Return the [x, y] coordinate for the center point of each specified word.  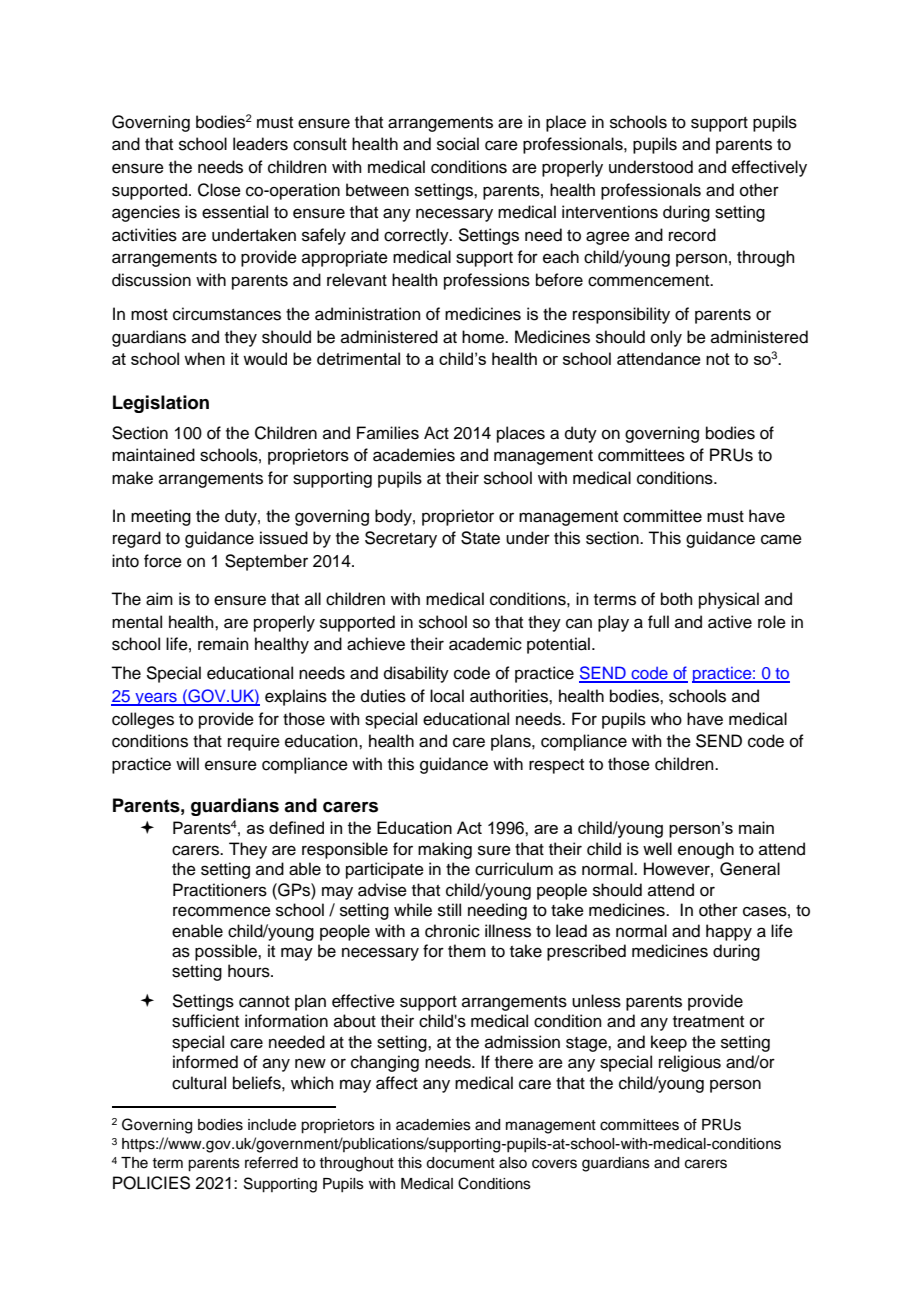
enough [706, 850]
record [692, 235]
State [480, 538]
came [781, 539]
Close [219, 190]
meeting [161, 517]
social [458, 144]
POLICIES [151, 1183]
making [445, 850]
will [187, 763]
